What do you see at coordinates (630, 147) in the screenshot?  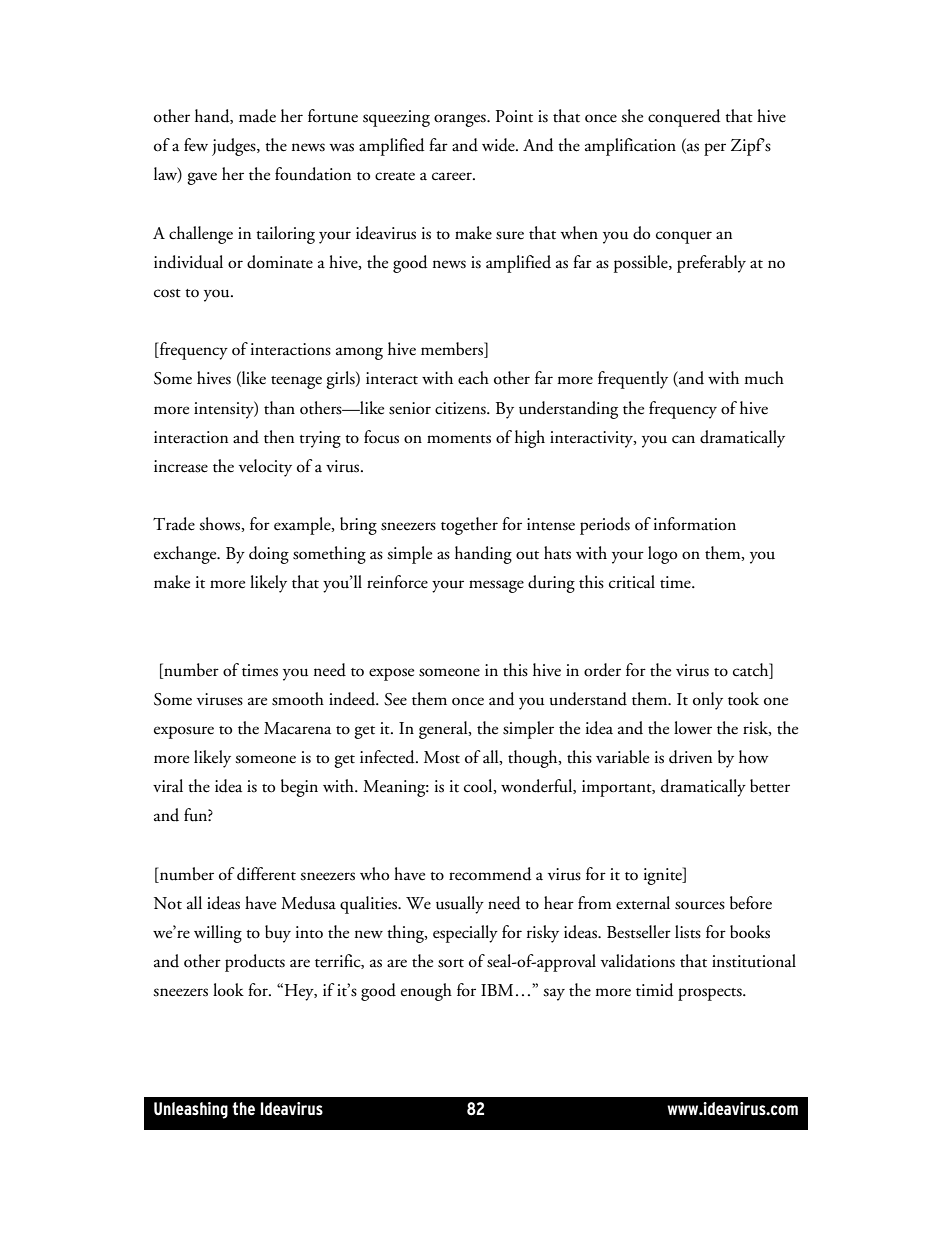 I see `amplification` at bounding box center [630, 147].
